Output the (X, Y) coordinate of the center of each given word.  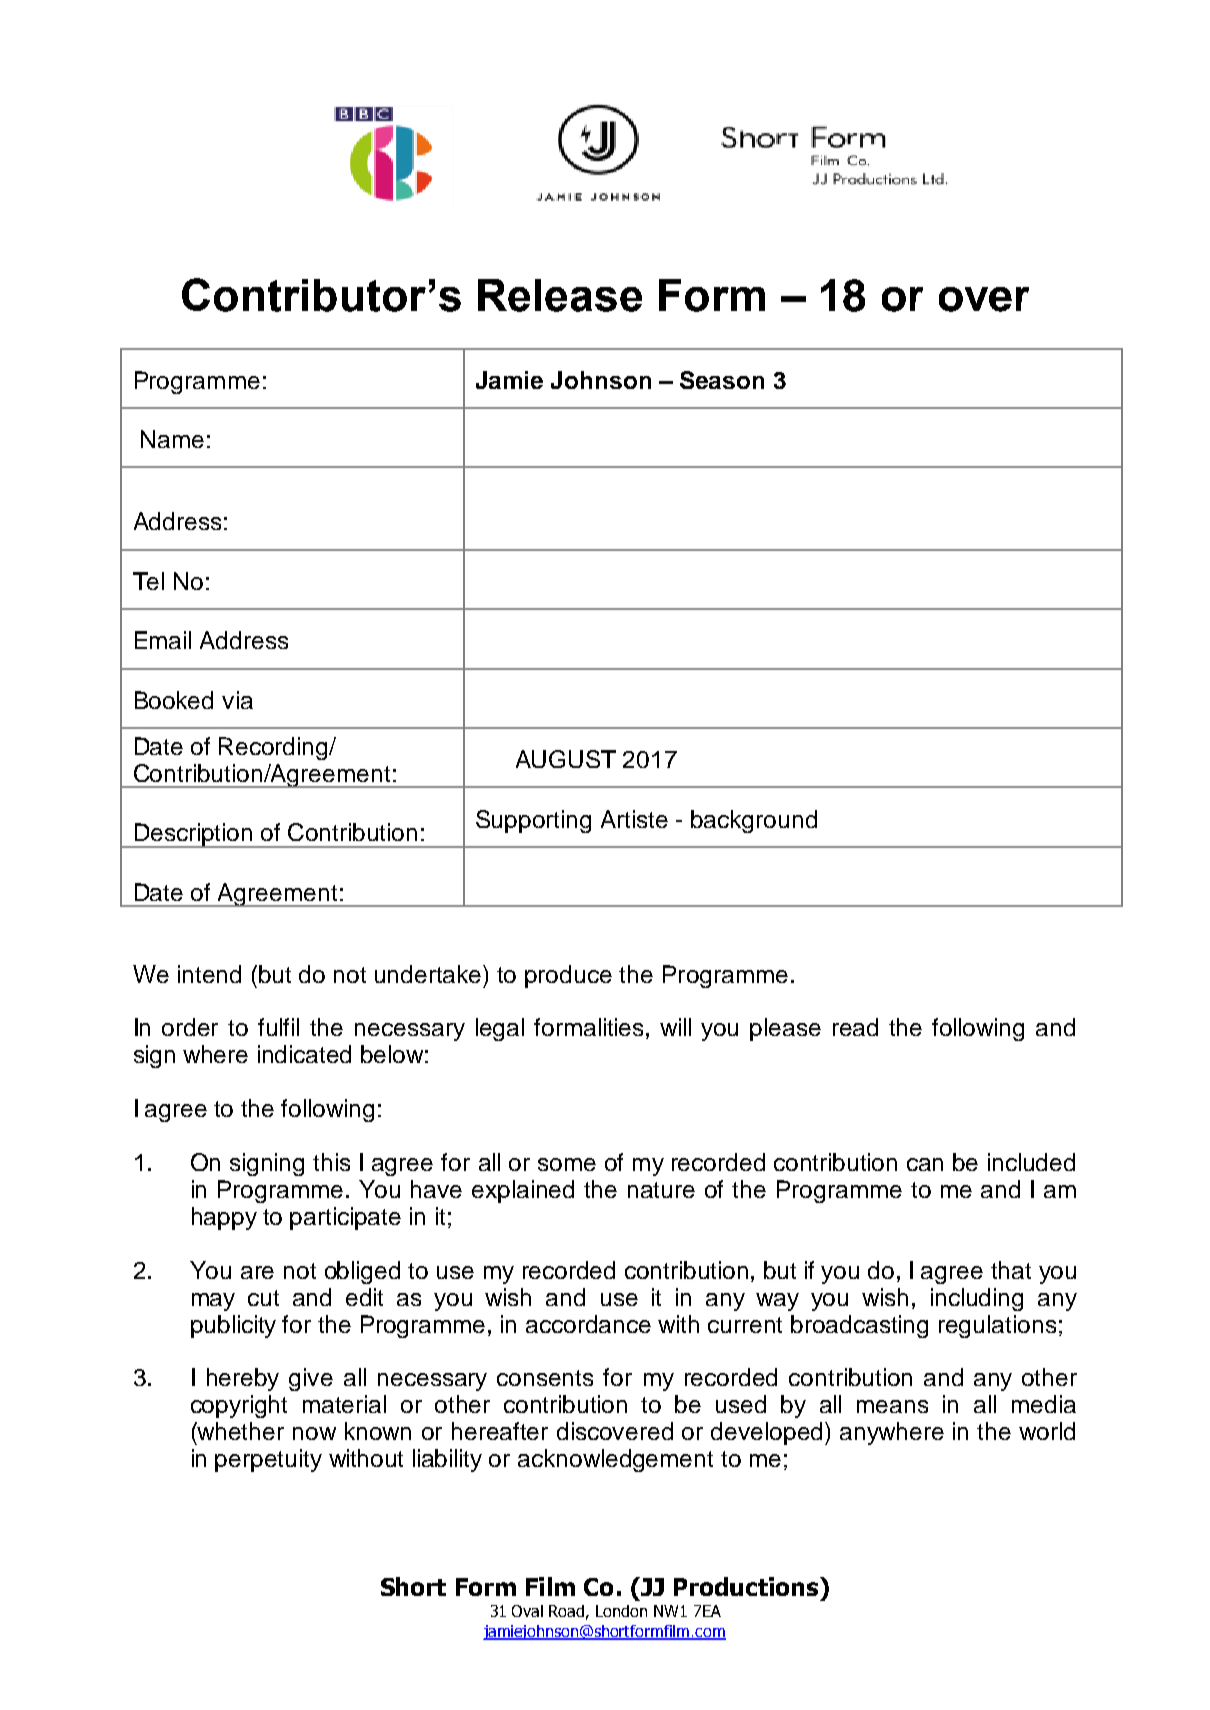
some (567, 1164)
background (754, 821)
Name (172, 439)
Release (560, 295)
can (925, 1164)
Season (722, 380)
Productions (747, 1586)
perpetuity (268, 1460)
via (237, 700)
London (621, 1611)
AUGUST (566, 759)
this (331, 1162)
